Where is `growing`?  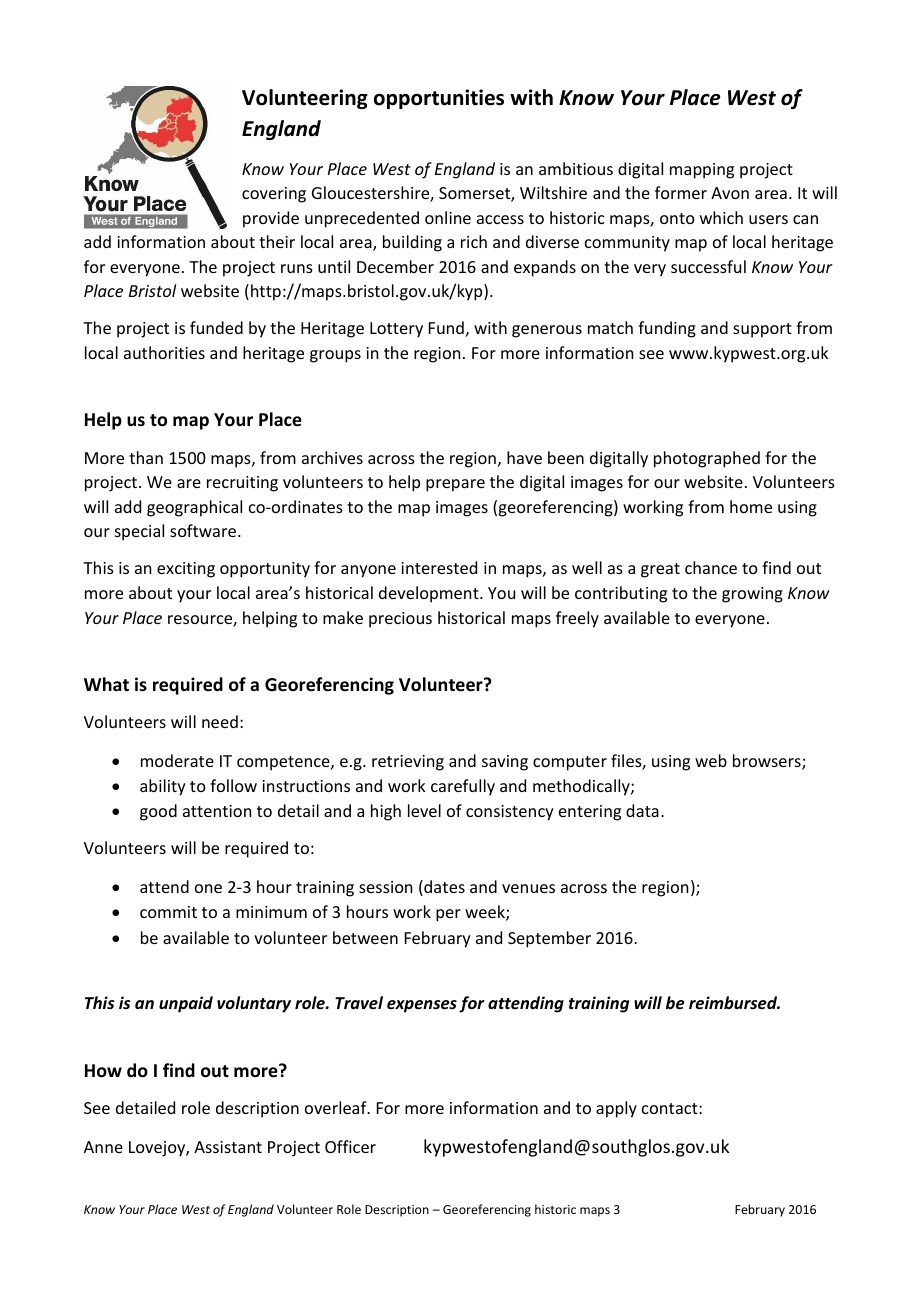 growing is located at coordinates (752, 595).
